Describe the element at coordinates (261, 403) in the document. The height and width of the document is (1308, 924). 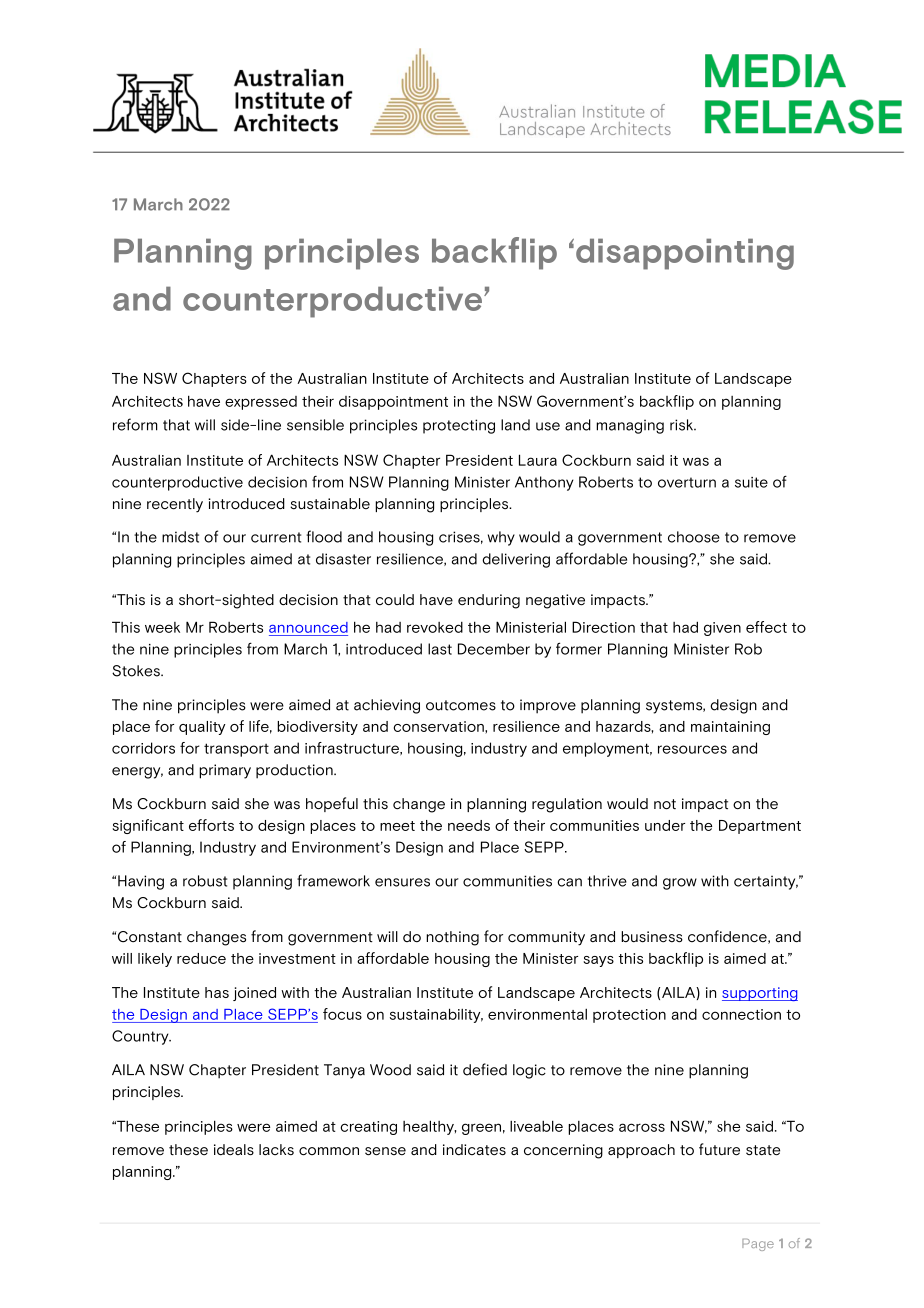
I see `expressed` at that location.
